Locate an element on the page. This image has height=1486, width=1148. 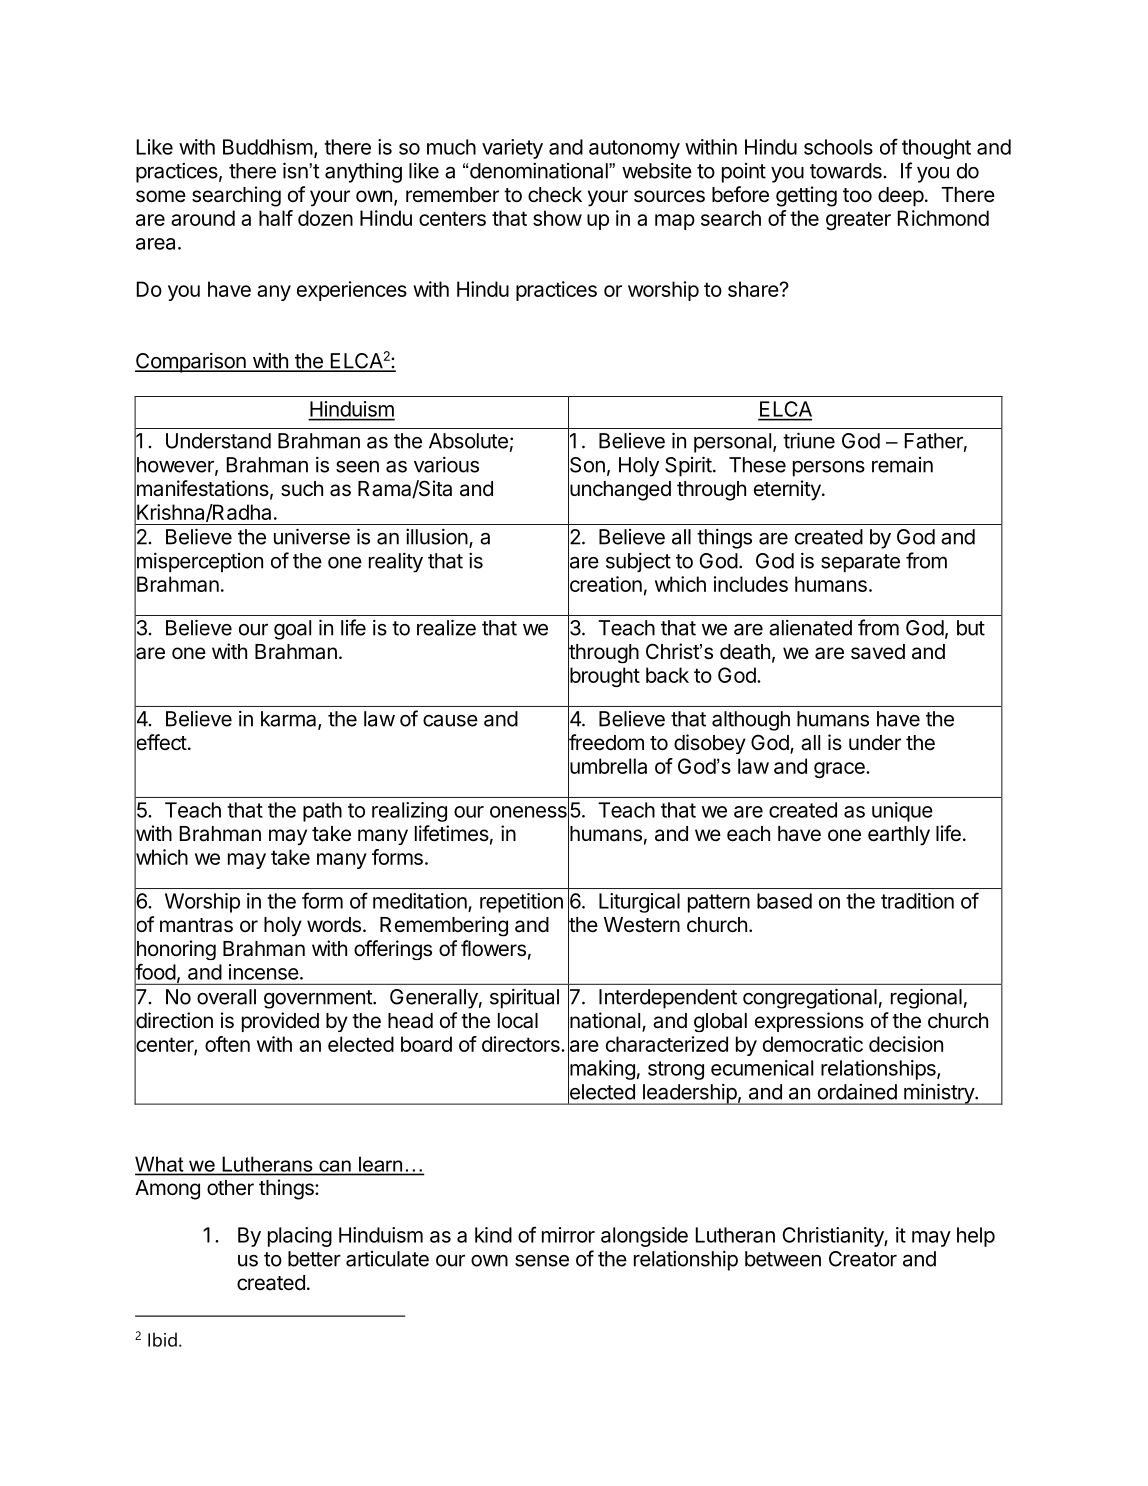
Buddhism is located at coordinates (268, 147).
